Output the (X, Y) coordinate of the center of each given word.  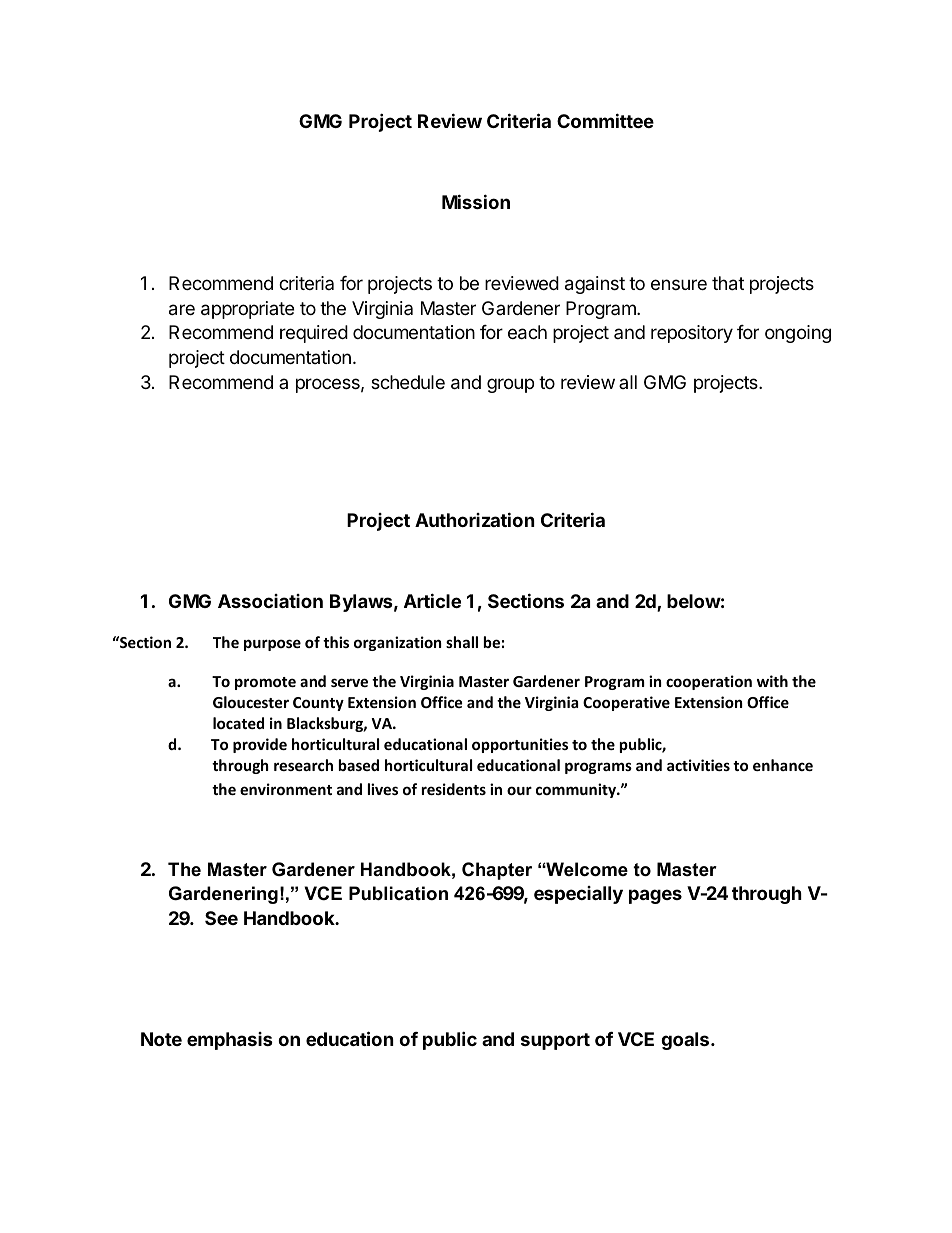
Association (270, 601)
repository (692, 334)
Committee (605, 120)
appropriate (247, 310)
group (510, 385)
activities (698, 765)
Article (432, 600)
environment (286, 789)
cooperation (709, 682)
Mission (476, 201)
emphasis (230, 1041)
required (314, 334)
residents (454, 789)
